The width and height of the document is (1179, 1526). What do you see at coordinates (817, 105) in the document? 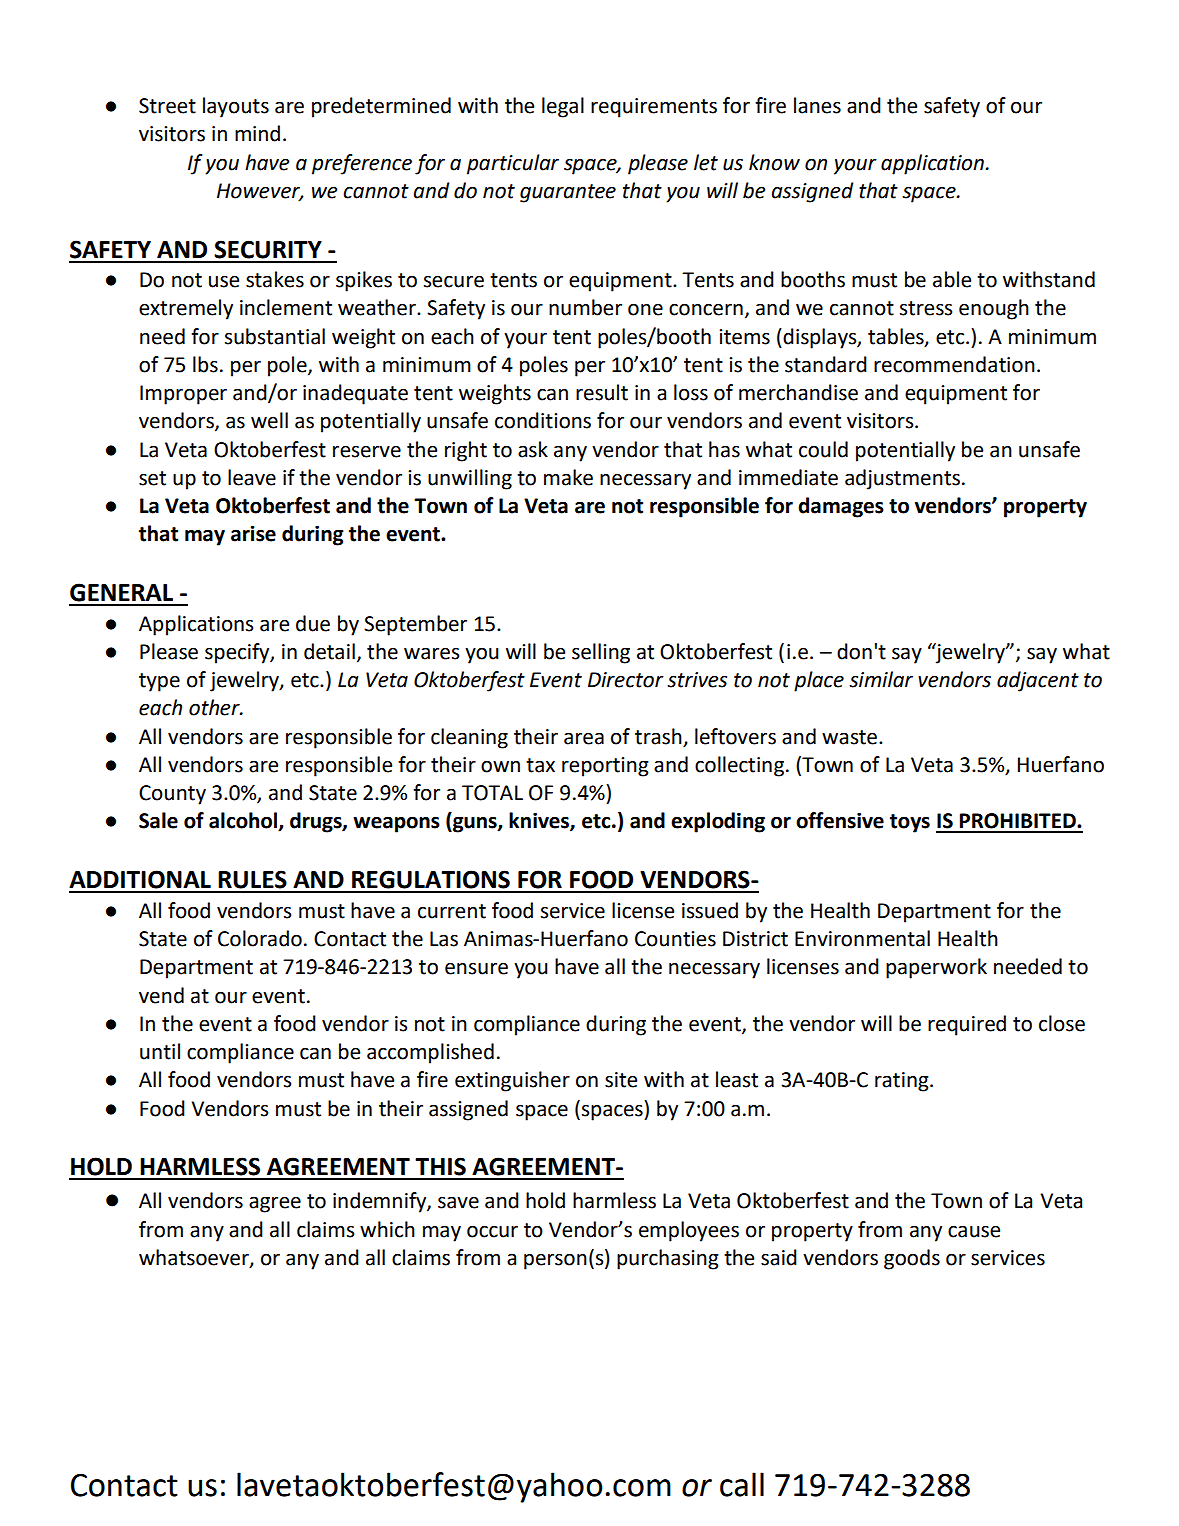
I see `lanes` at bounding box center [817, 105].
